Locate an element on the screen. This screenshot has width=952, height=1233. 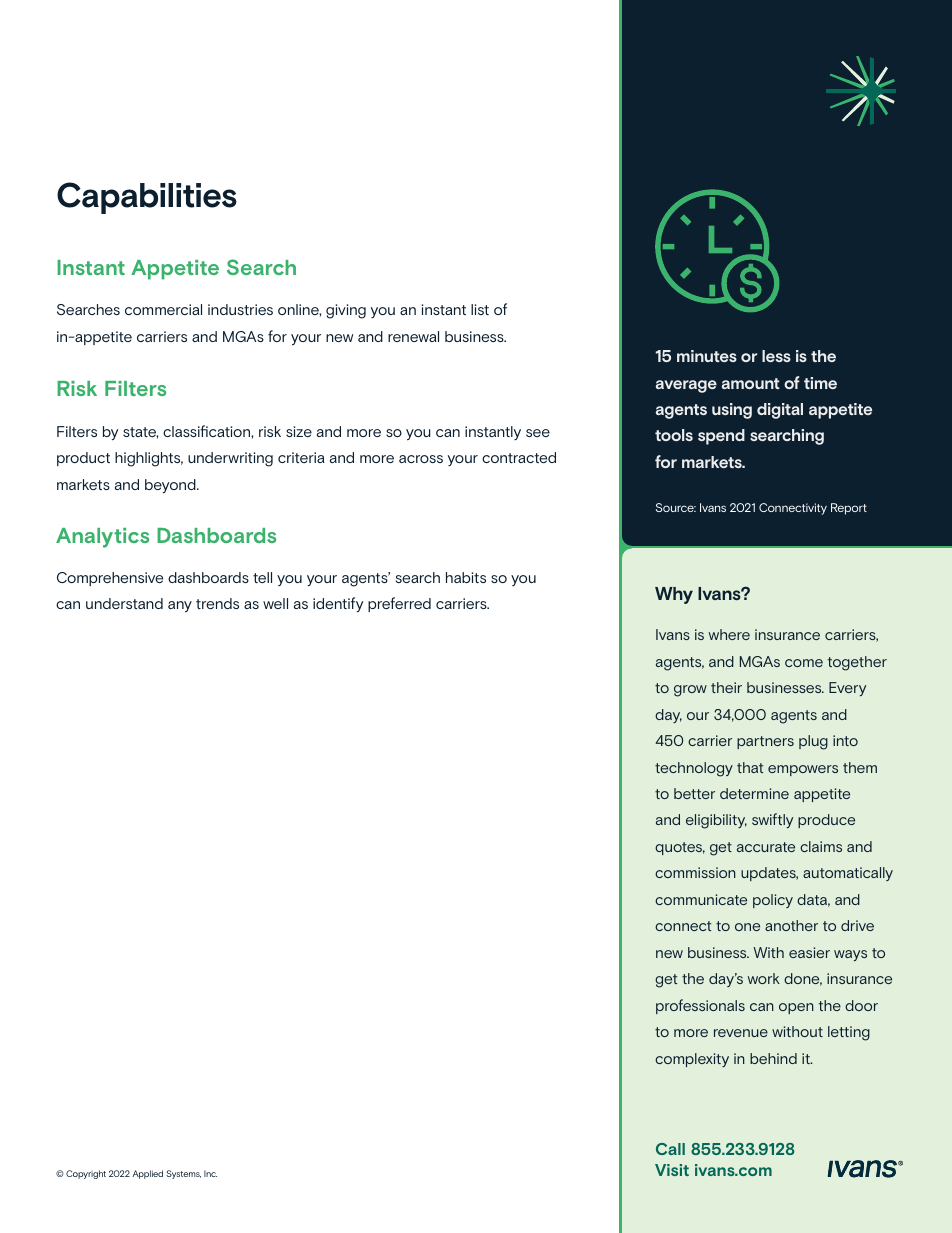
Analytics is located at coordinates (102, 538).
